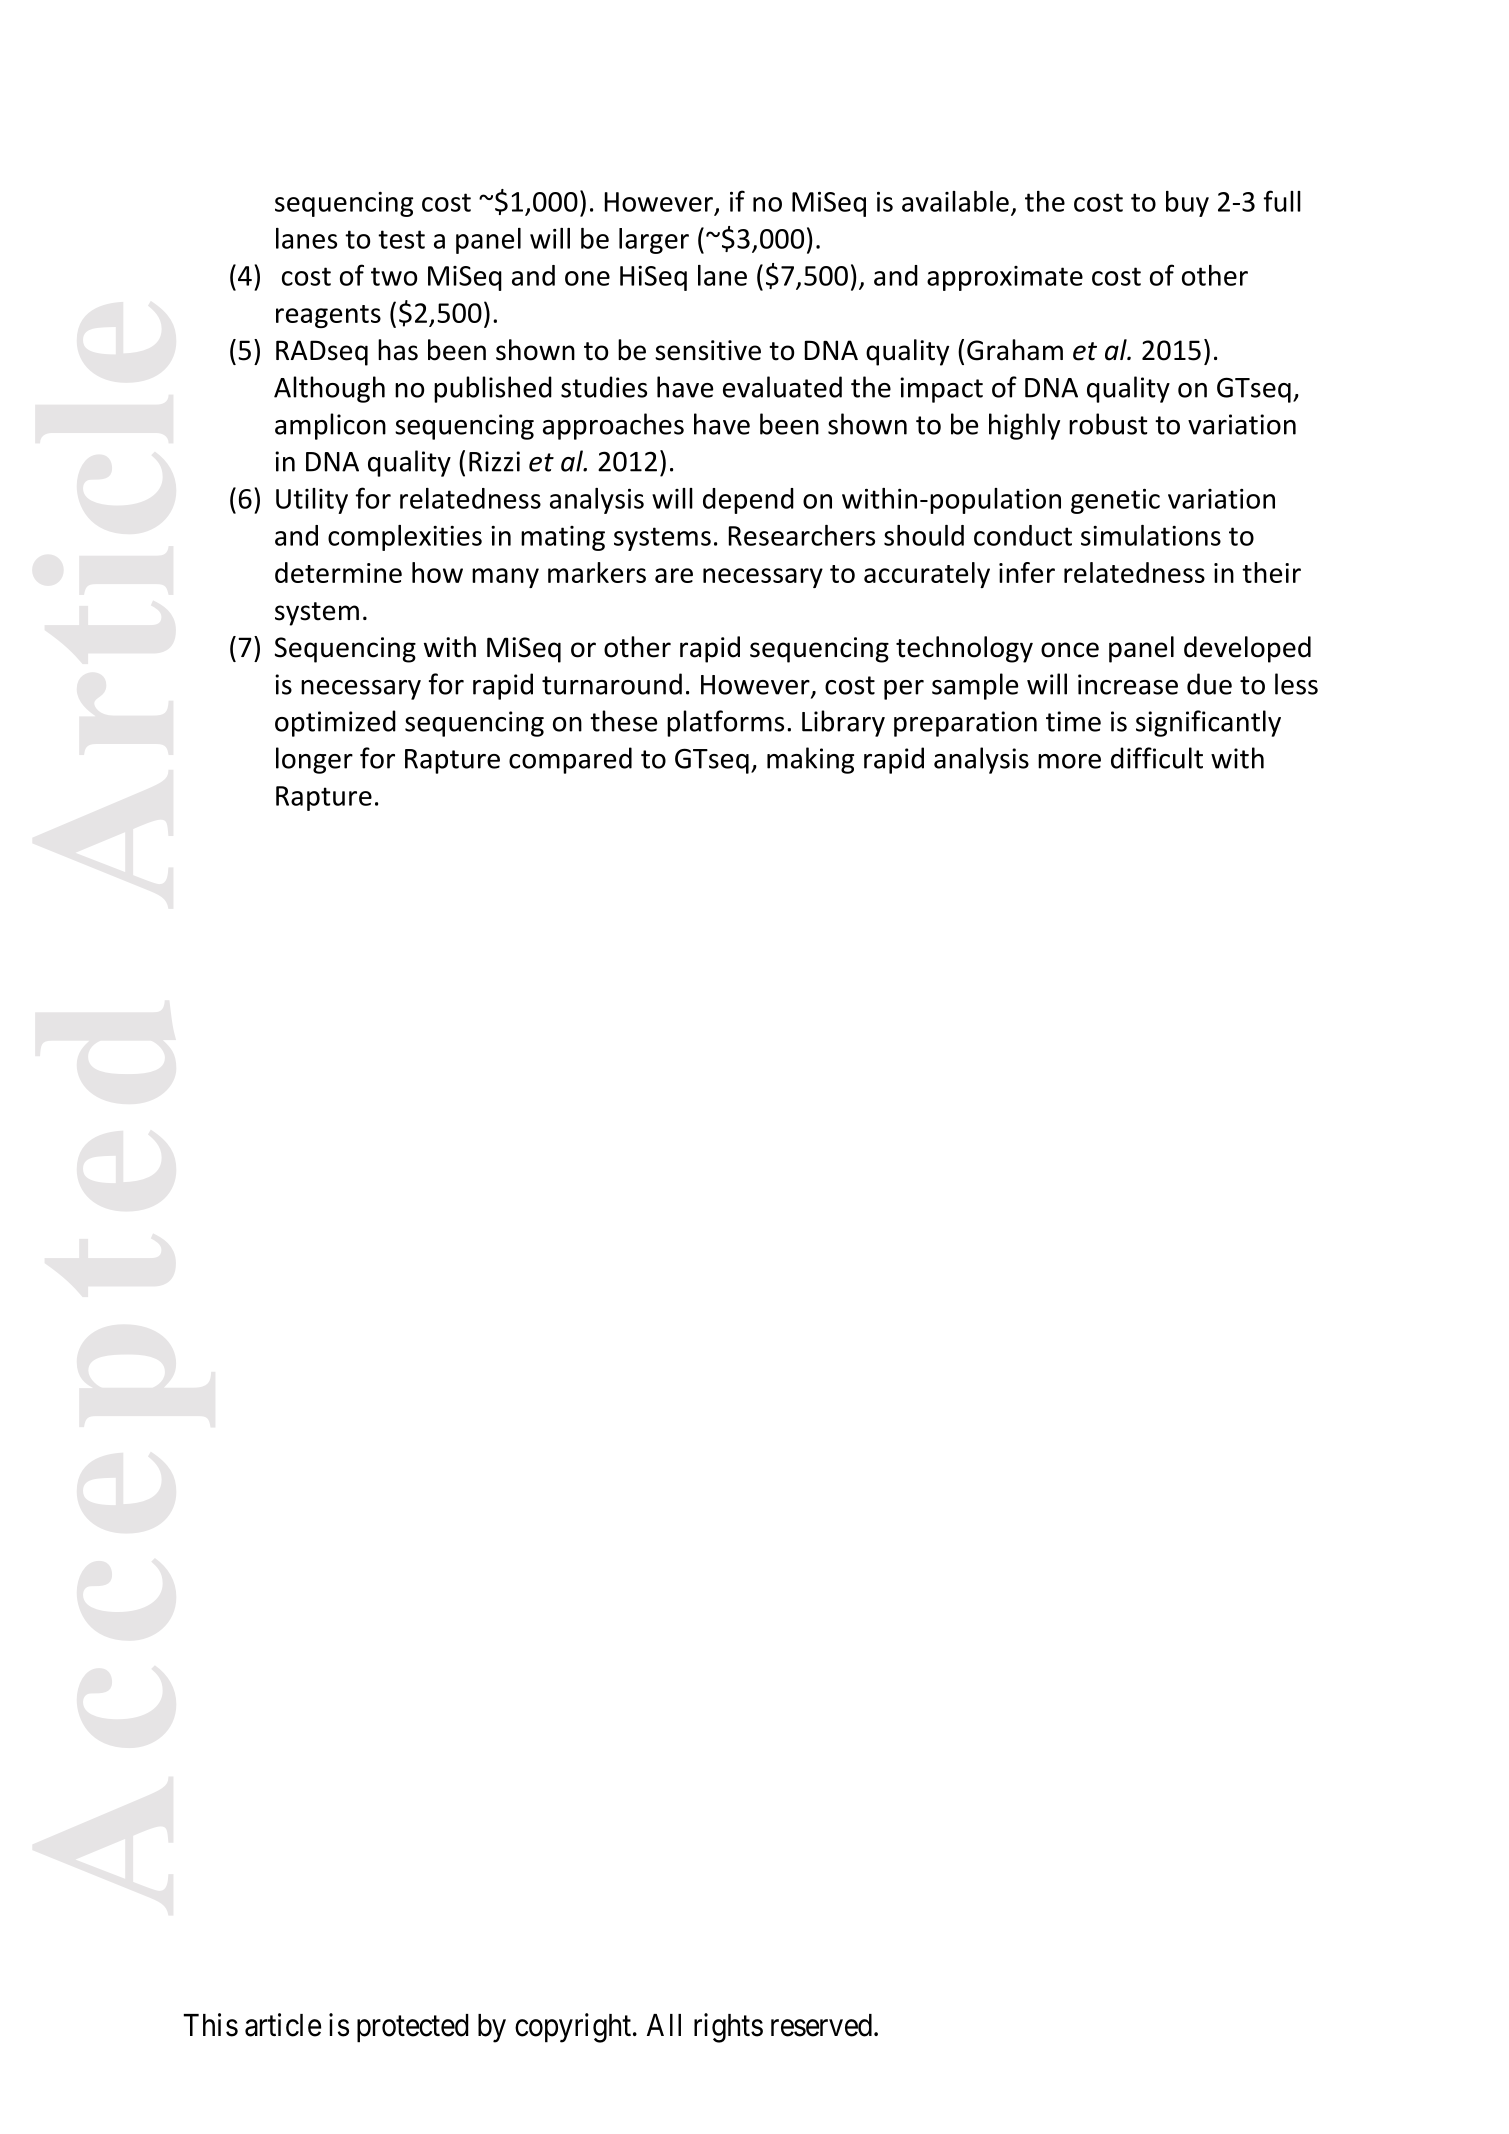  Describe the element at coordinates (413, 2028) in the screenshot. I see `protected` at that location.
